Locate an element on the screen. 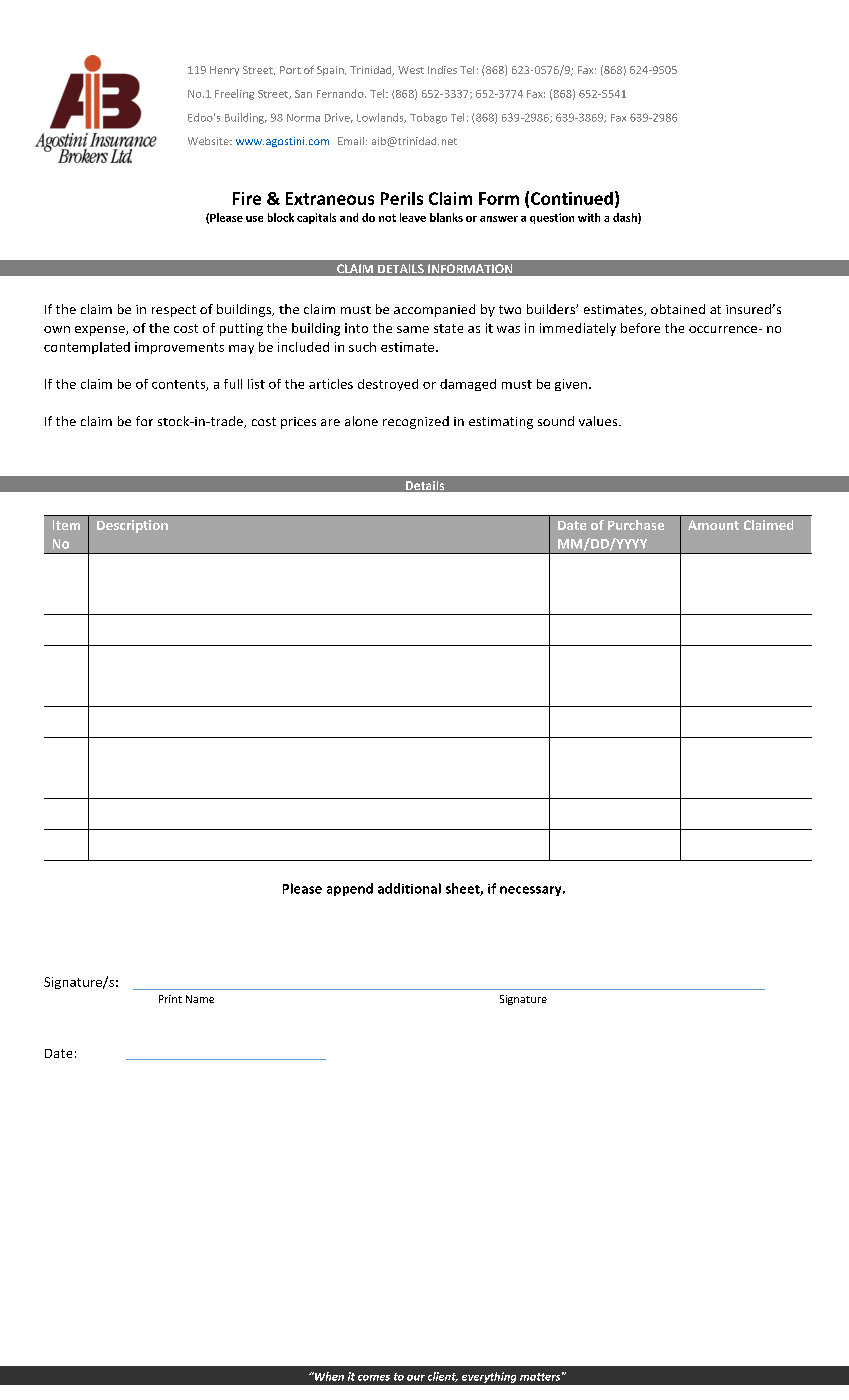 The image size is (849, 1400). improvements is located at coordinates (179, 348).
